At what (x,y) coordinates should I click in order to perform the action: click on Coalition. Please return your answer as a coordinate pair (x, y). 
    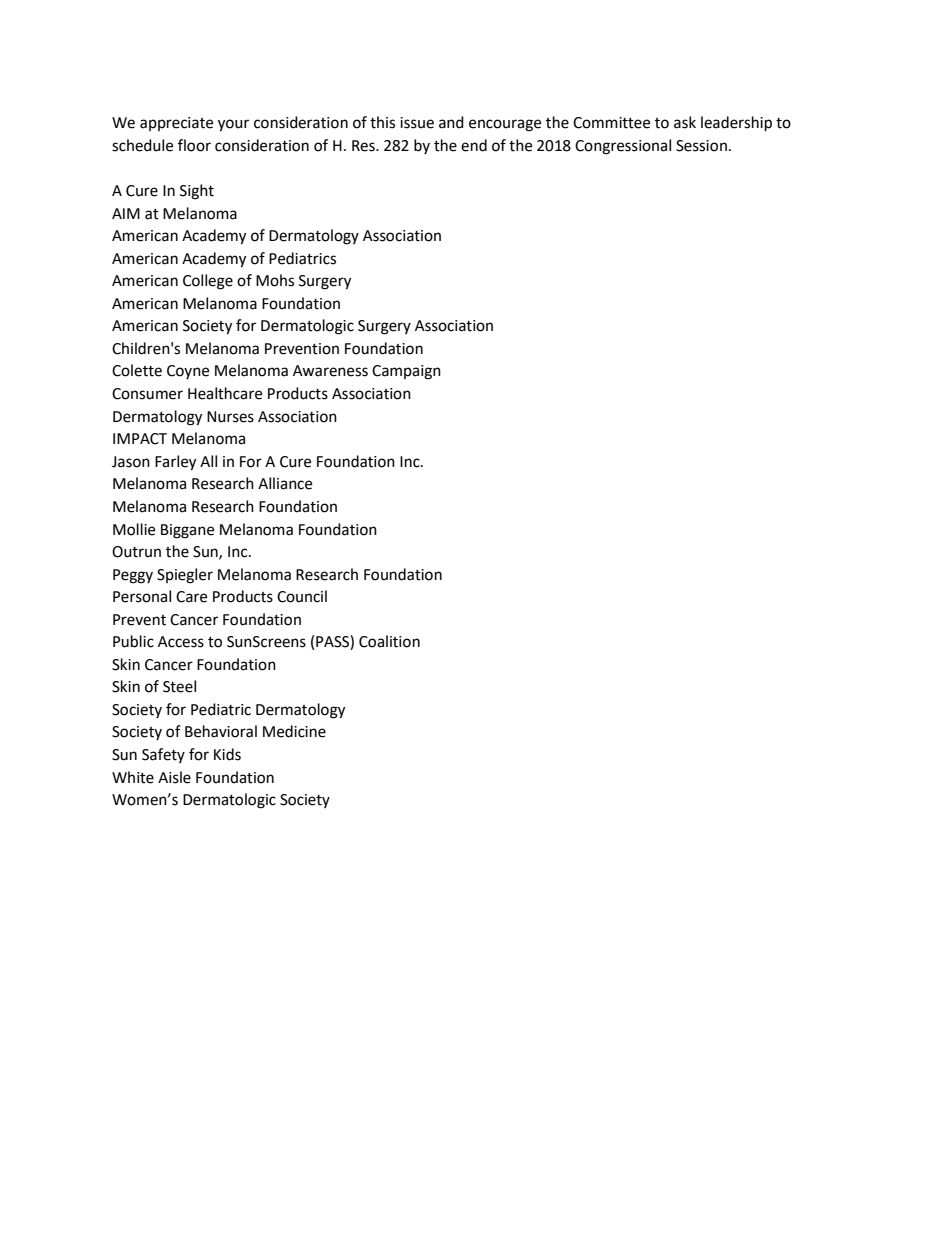
    Looking at the image, I should click on (389, 641).
